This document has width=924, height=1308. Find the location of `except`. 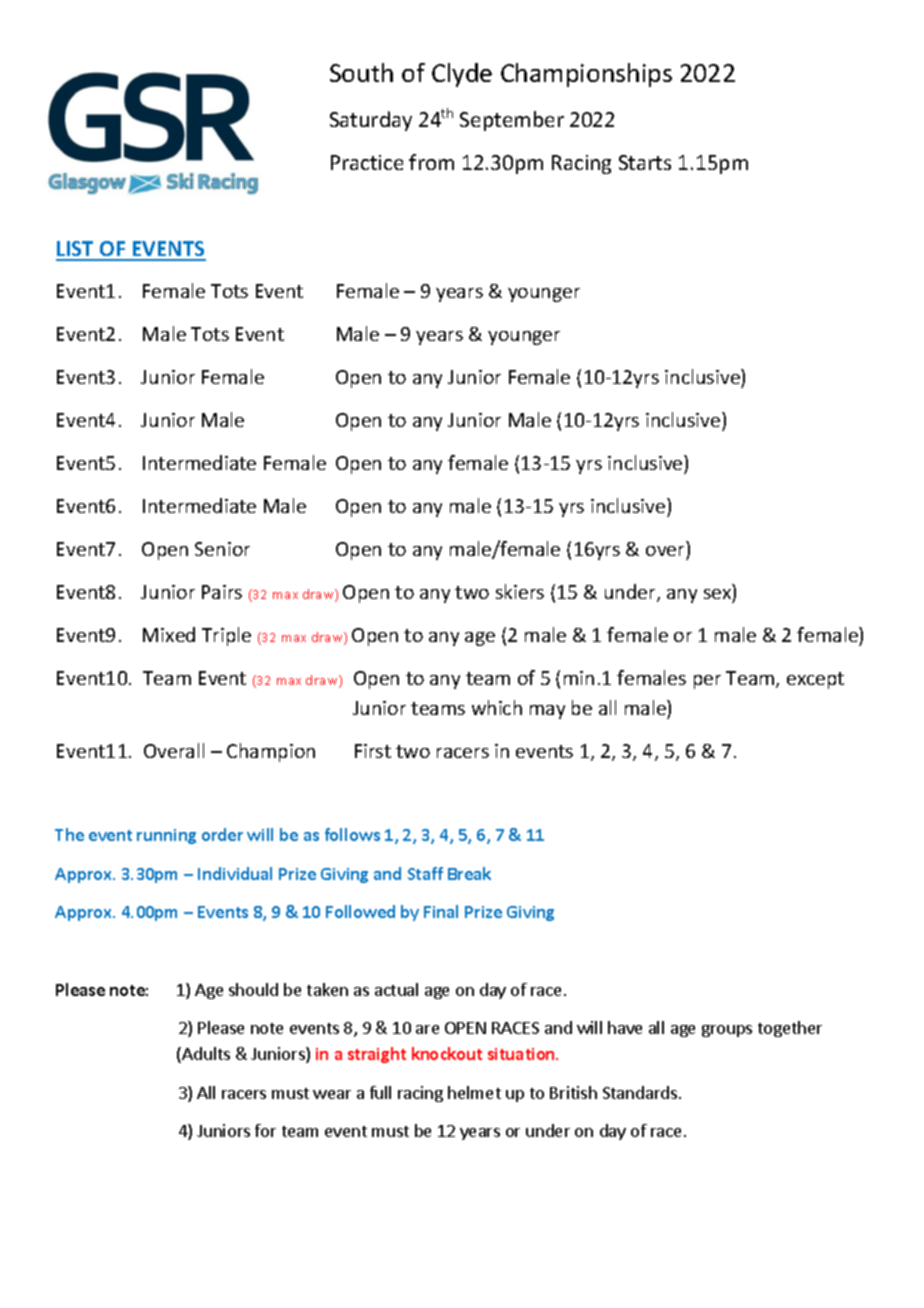

except is located at coordinates (815, 680).
